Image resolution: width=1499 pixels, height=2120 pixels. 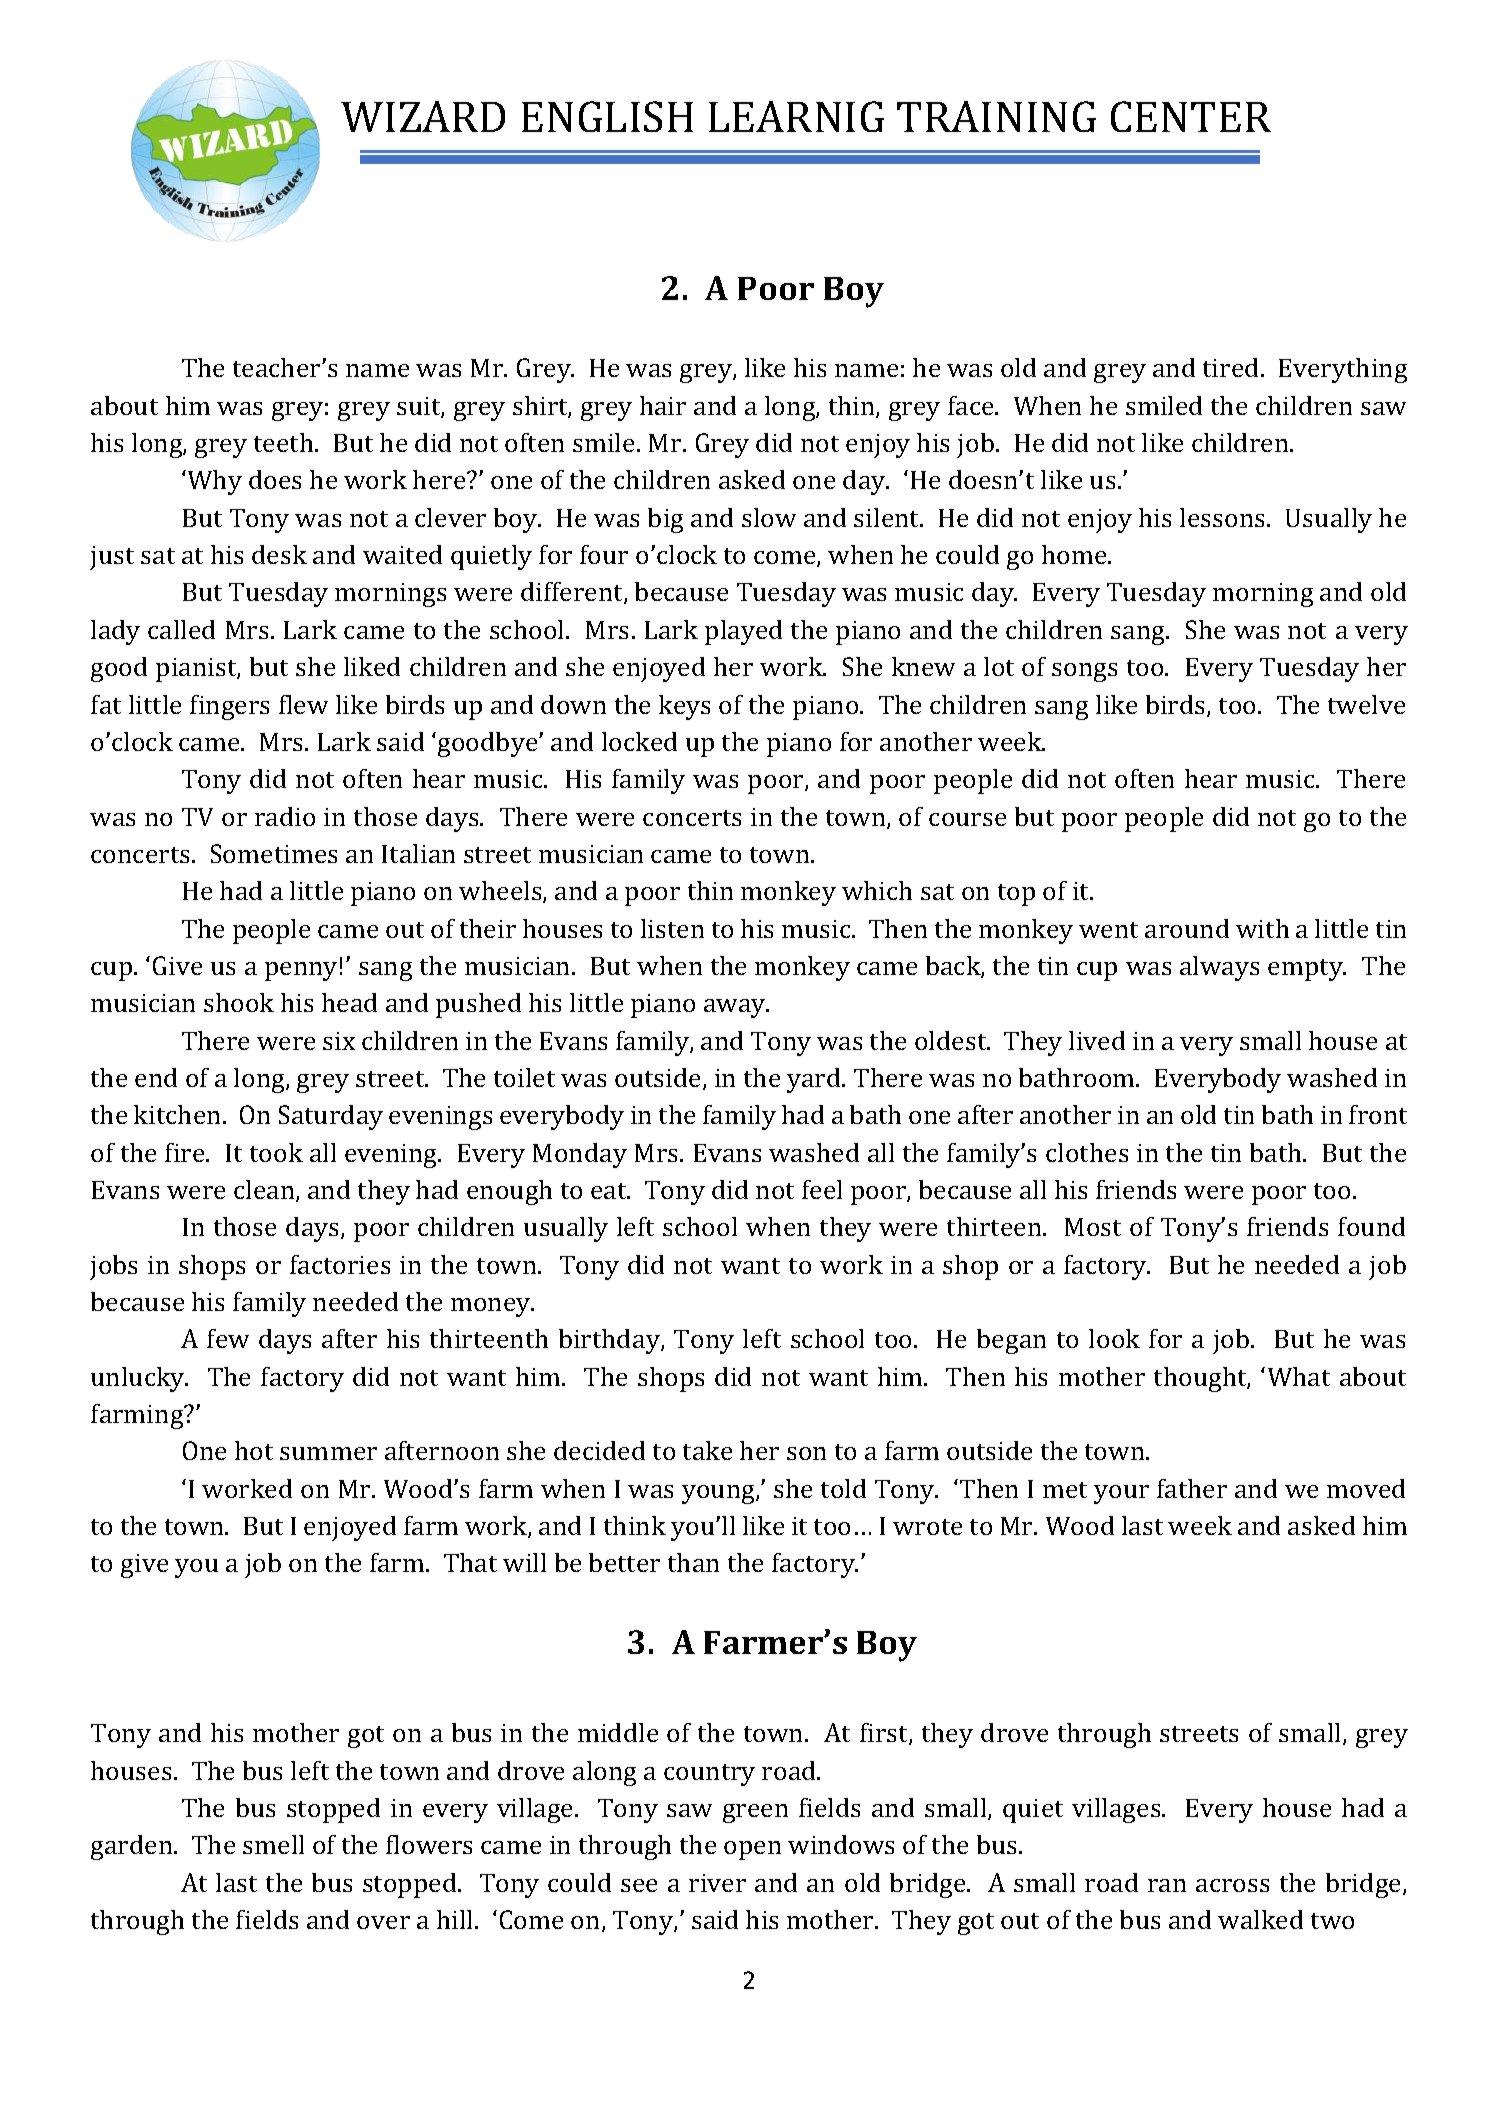 What do you see at coordinates (736, 1008) in the screenshot?
I see `away` at bounding box center [736, 1008].
